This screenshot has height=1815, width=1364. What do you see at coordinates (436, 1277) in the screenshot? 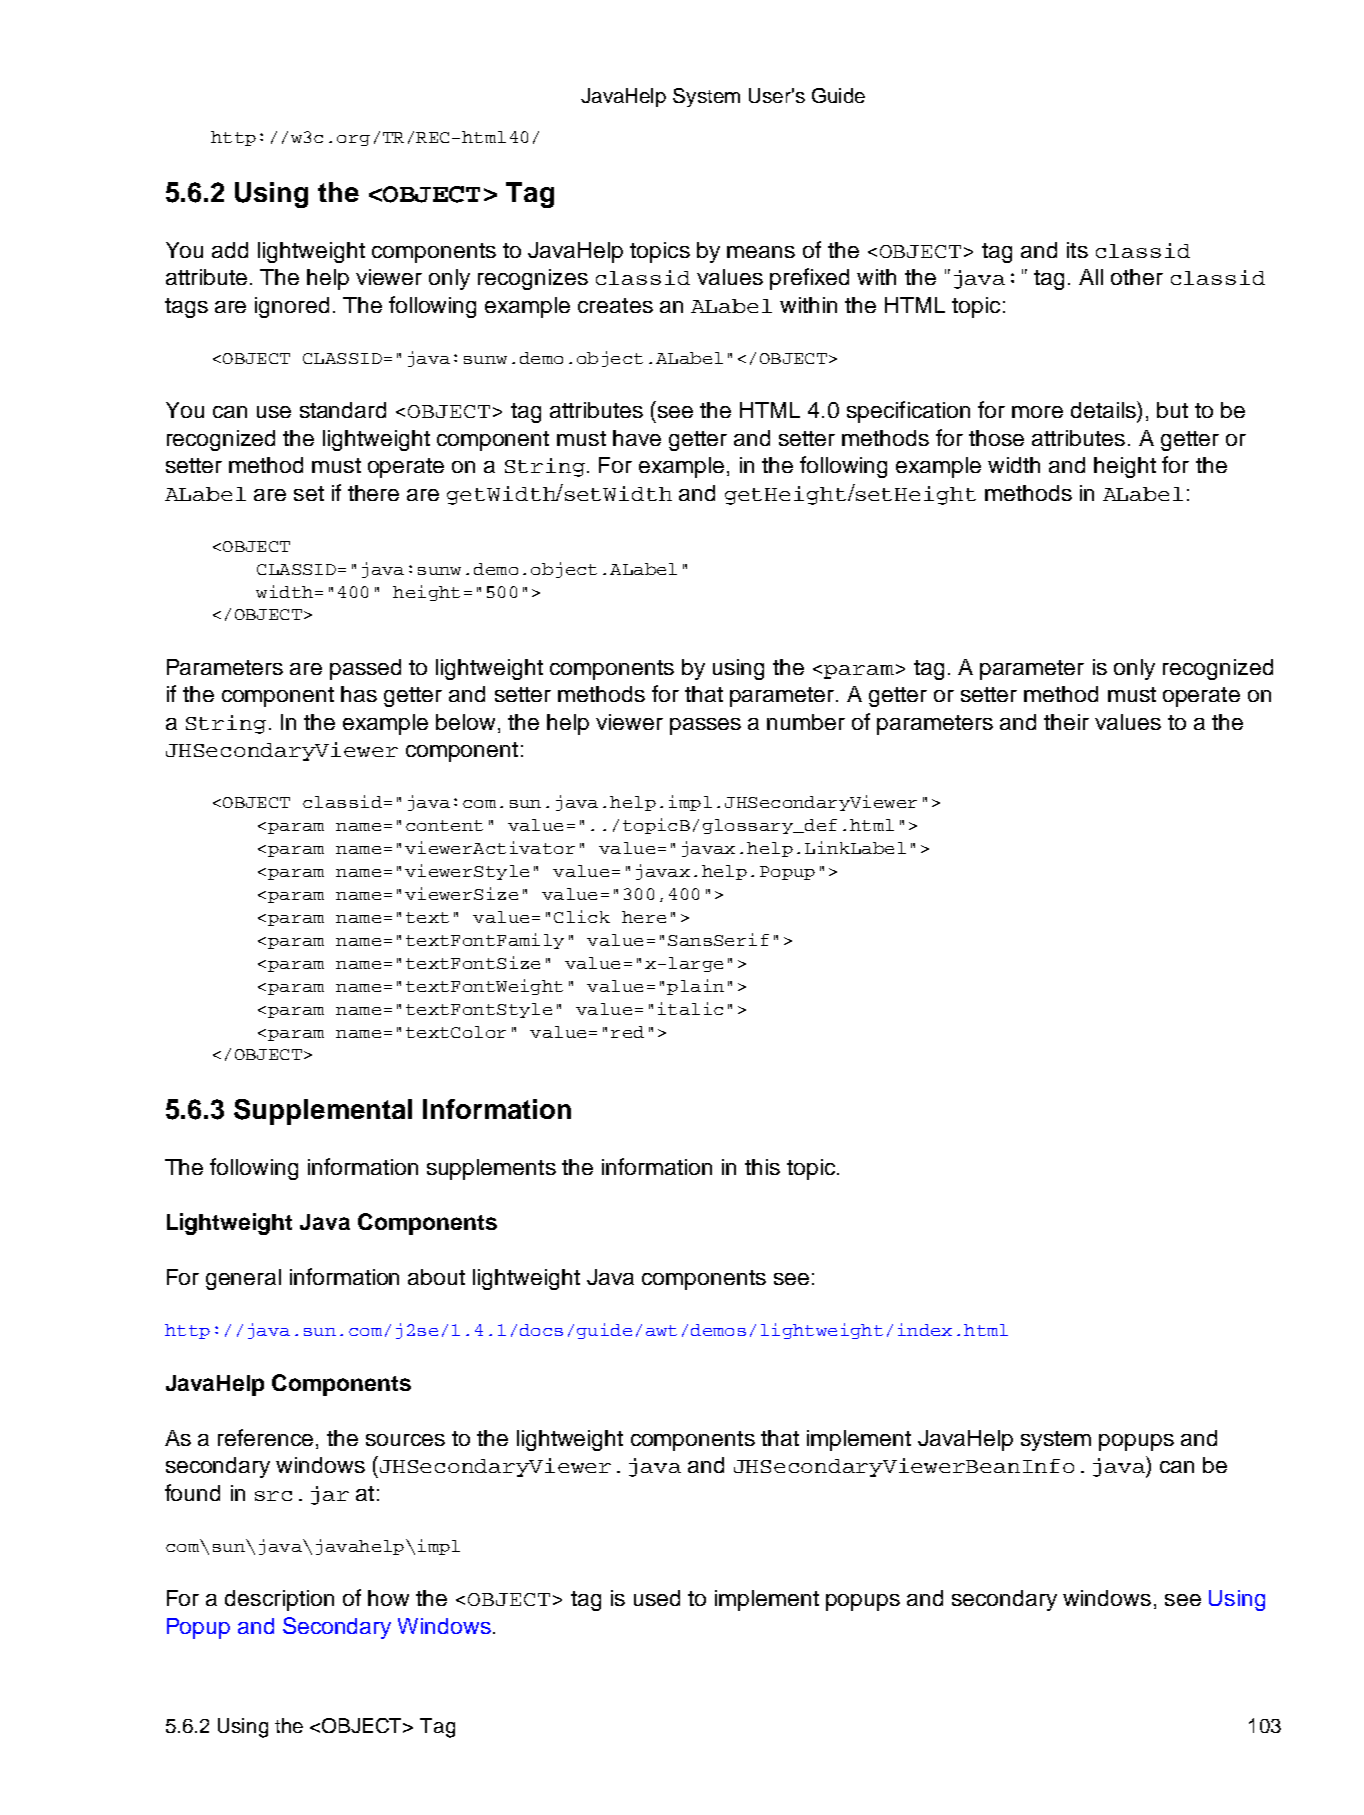
I see `about` at bounding box center [436, 1277].
